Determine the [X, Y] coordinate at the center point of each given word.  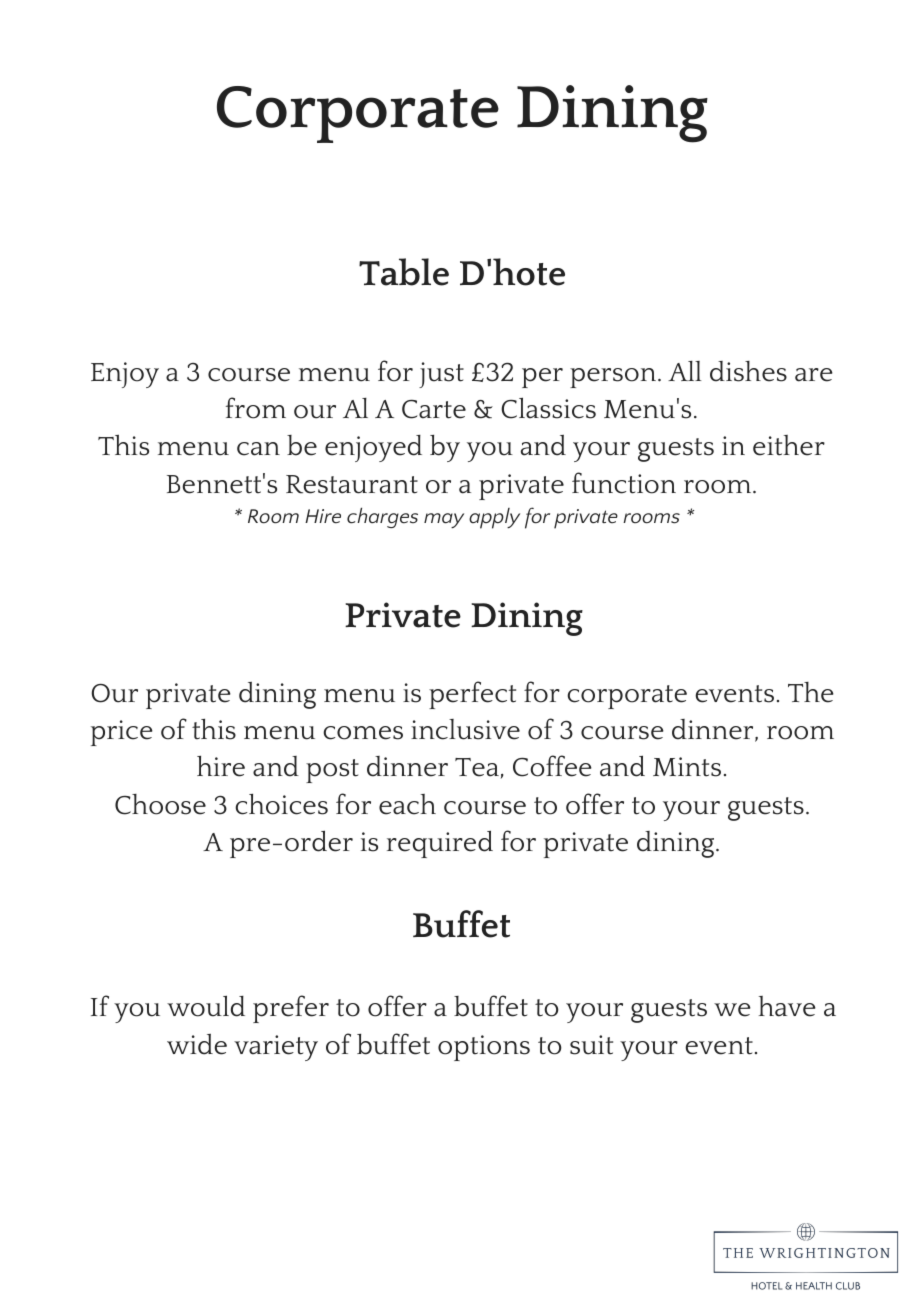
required [440, 844]
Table [404, 272]
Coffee [552, 766]
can [258, 449]
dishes [748, 371]
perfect [472, 695]
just [441, 375]
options [484, 1048]
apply [494, 518]
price [122, 733]
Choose [160, 804]
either [789, 445]
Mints [687, 767]
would [206, 1006]
